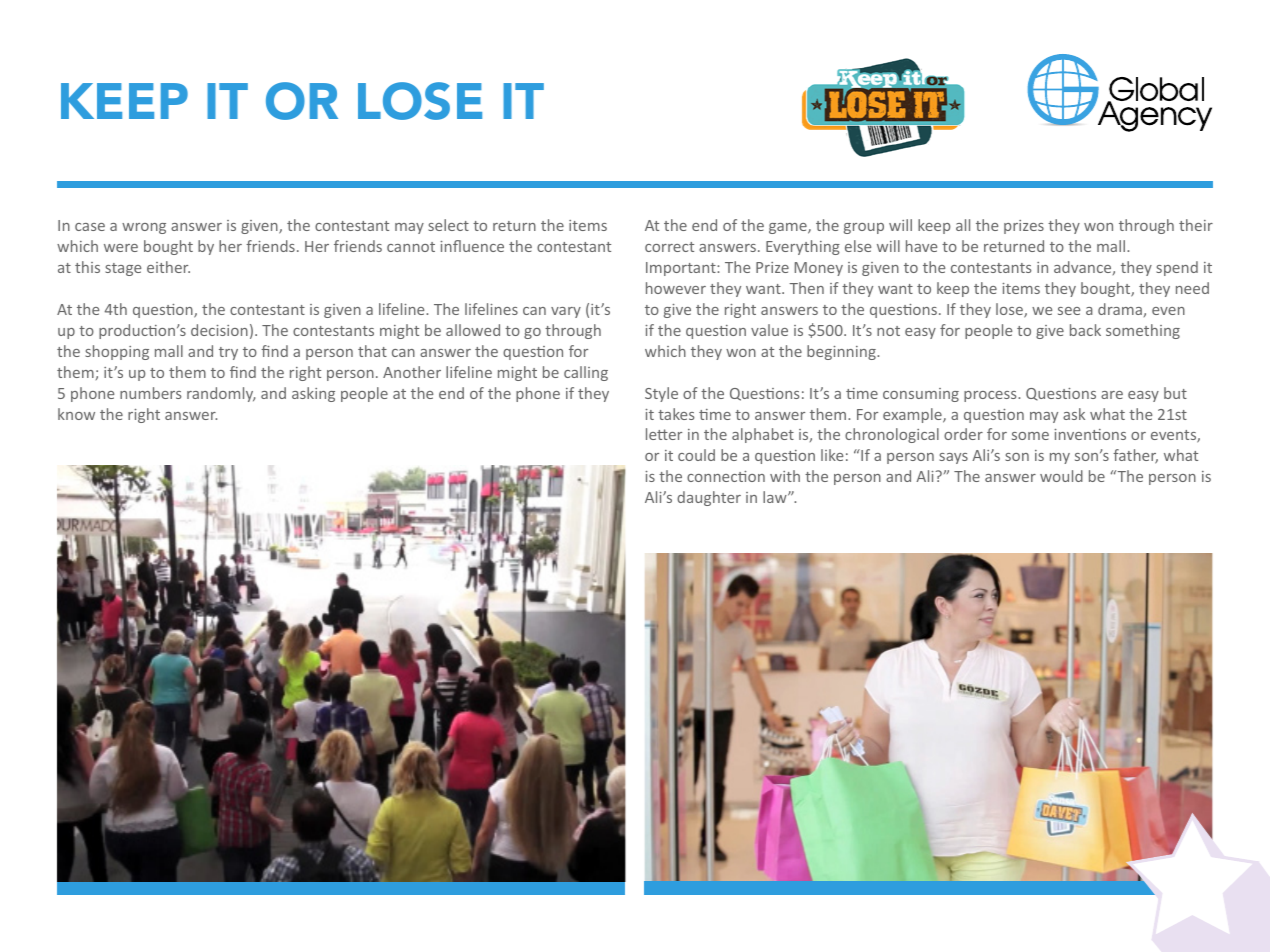 Image resolution: width=1270 pixels, height=952 pixels. I want to click on try, so click(228, 353).
